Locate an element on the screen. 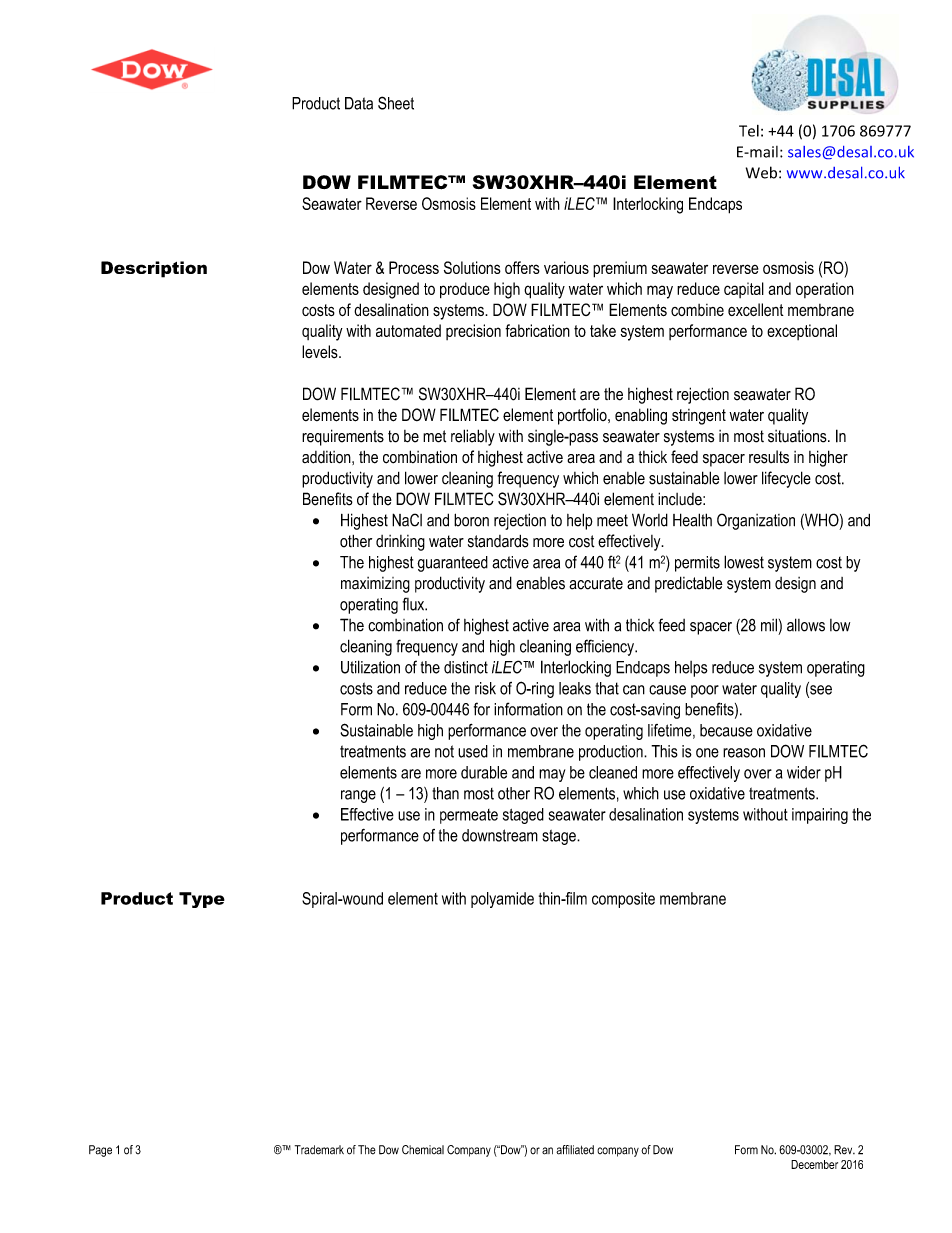 The image size is (952, 1233). Utilization is located at coordinates (370, 667).
